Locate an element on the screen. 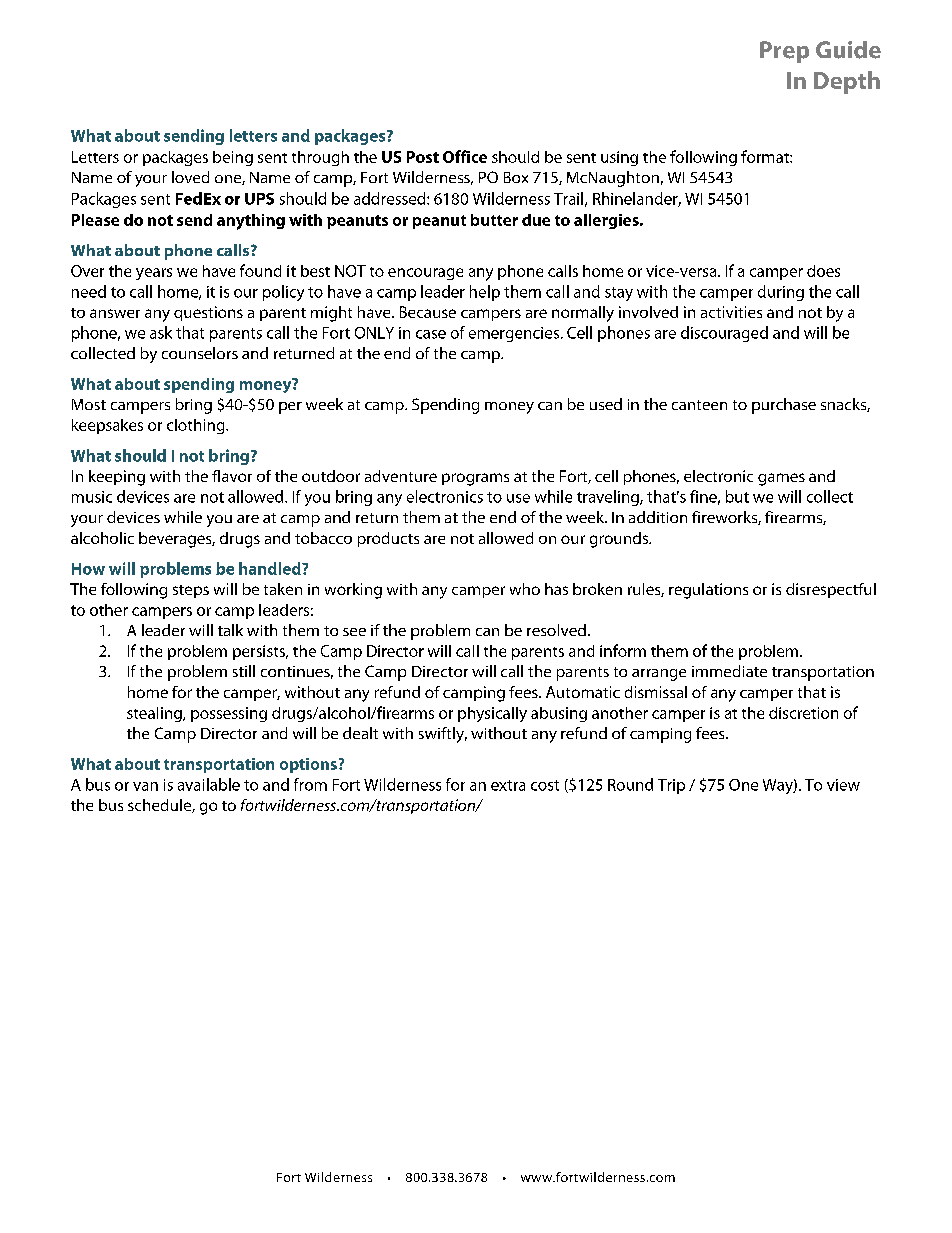  resolved is located at coordinates (556, 630).
